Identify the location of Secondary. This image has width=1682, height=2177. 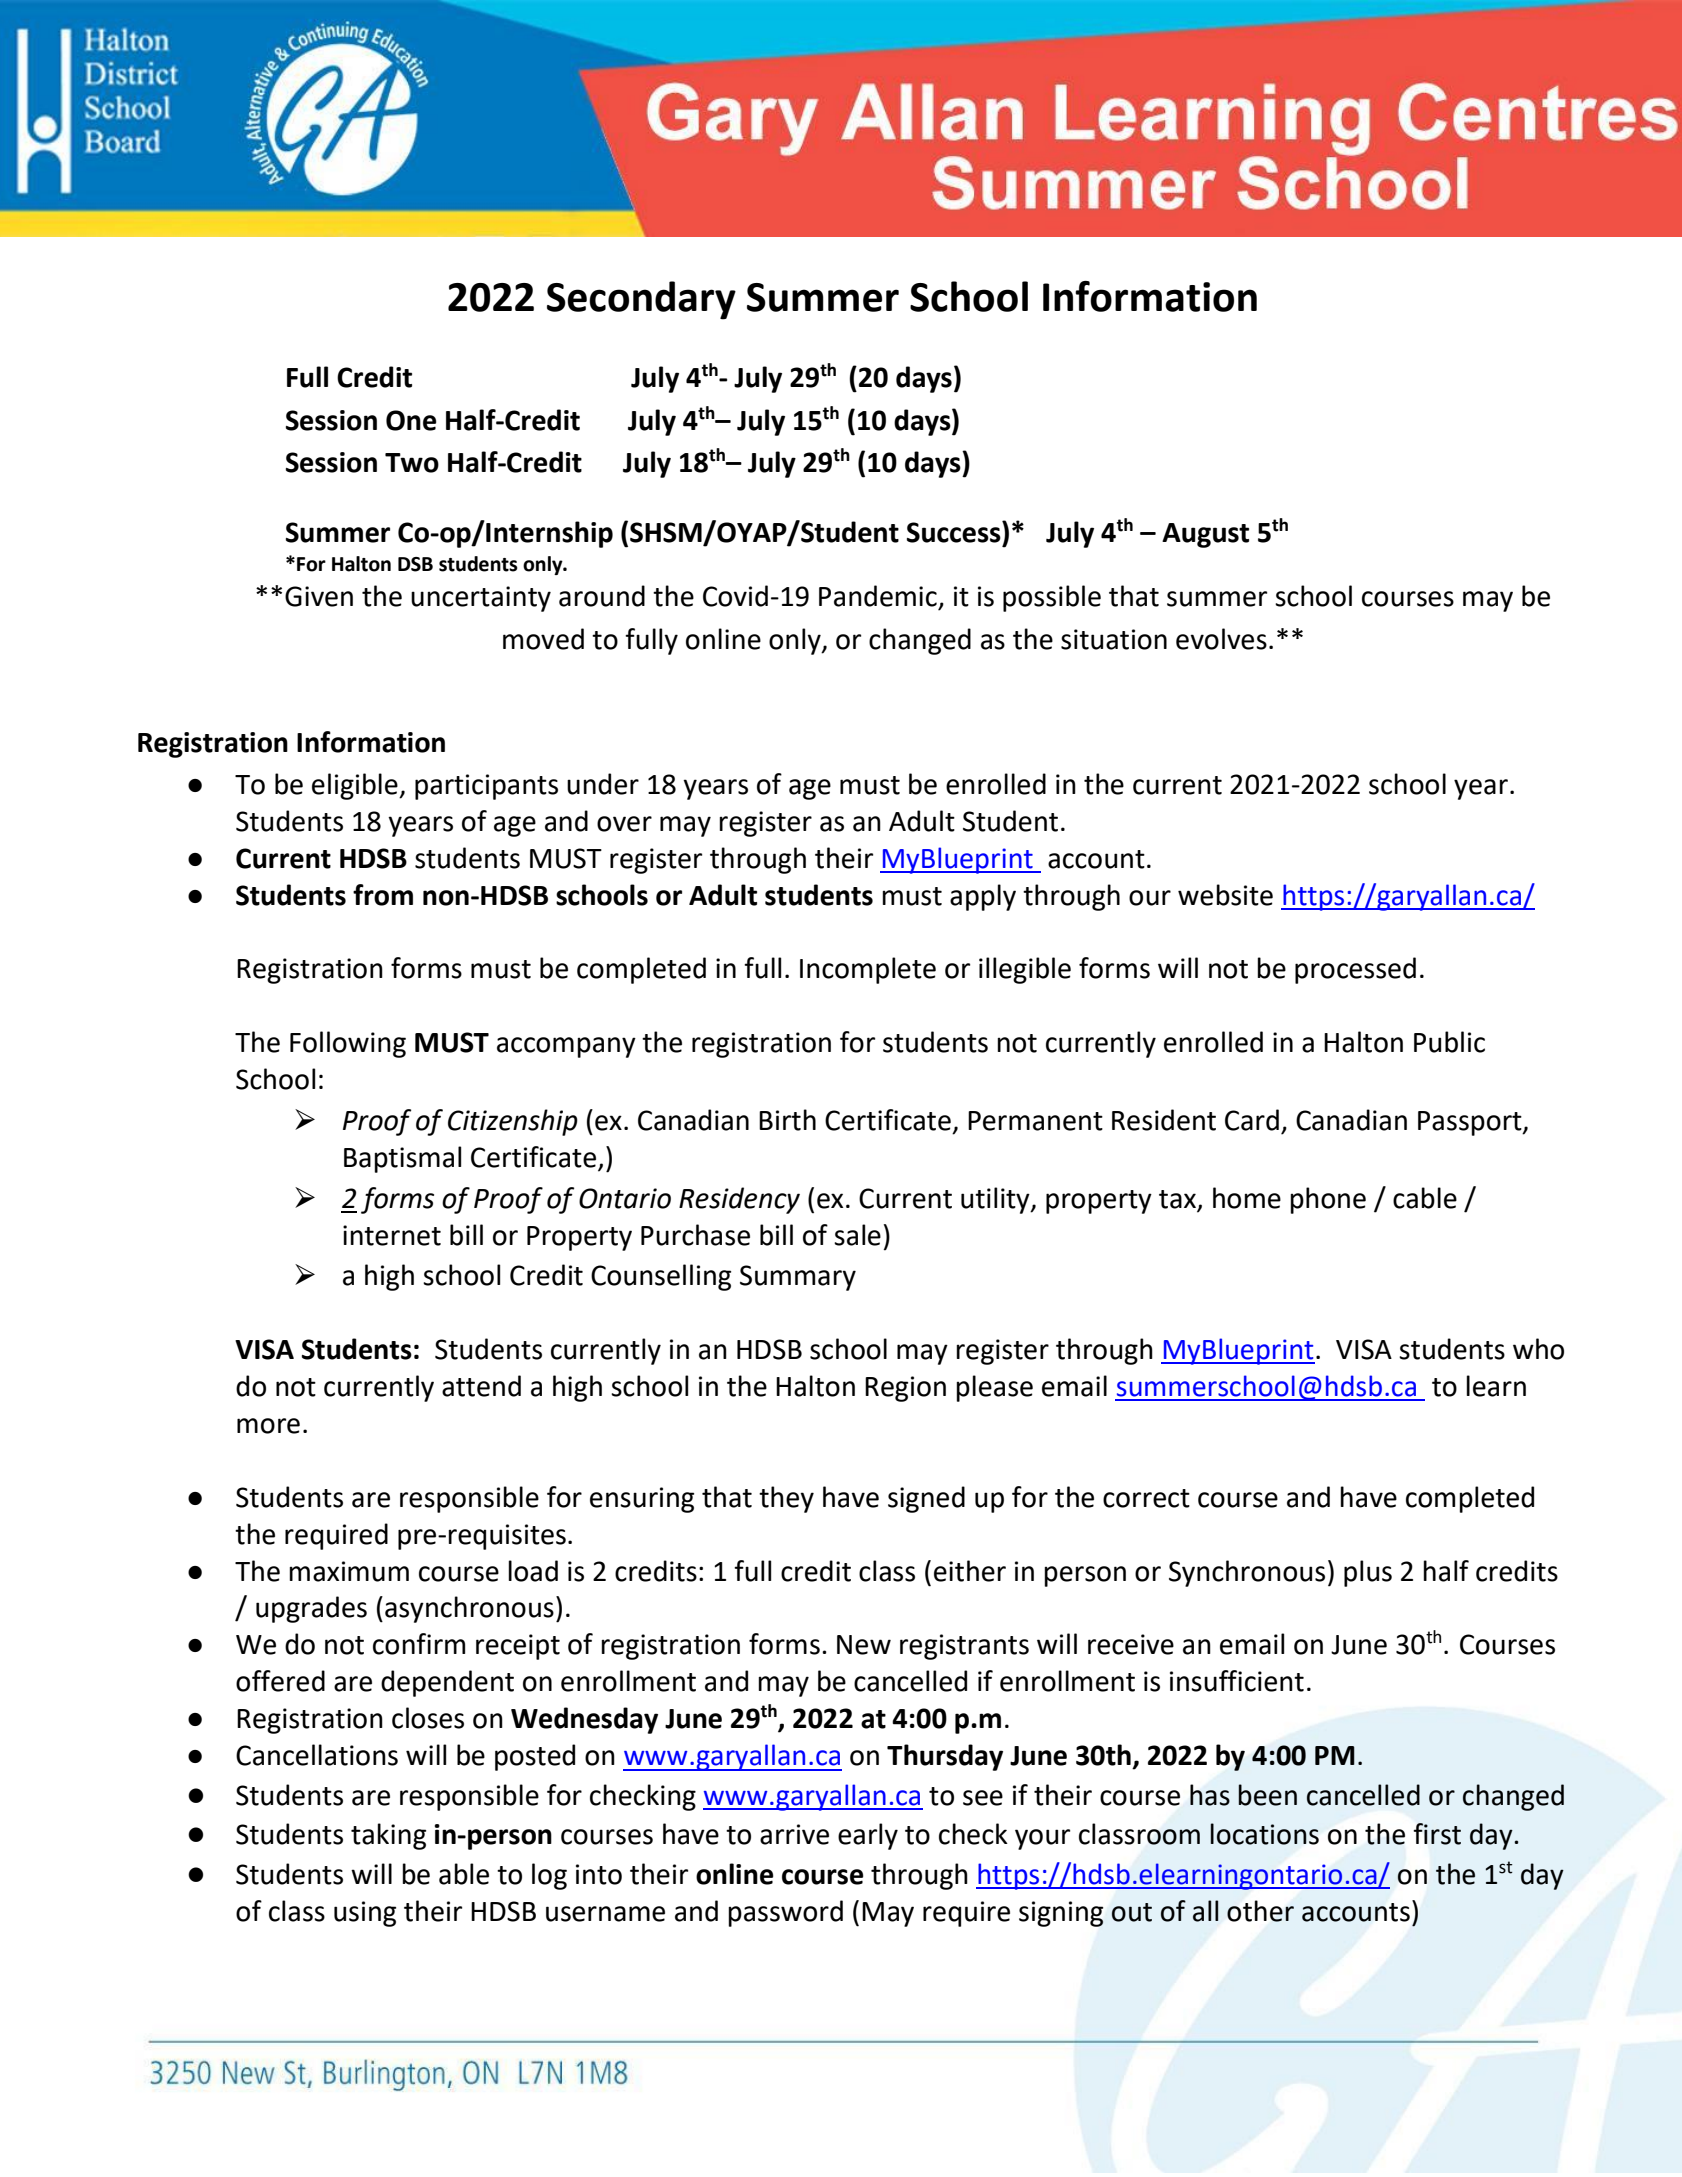
(641, 300).
